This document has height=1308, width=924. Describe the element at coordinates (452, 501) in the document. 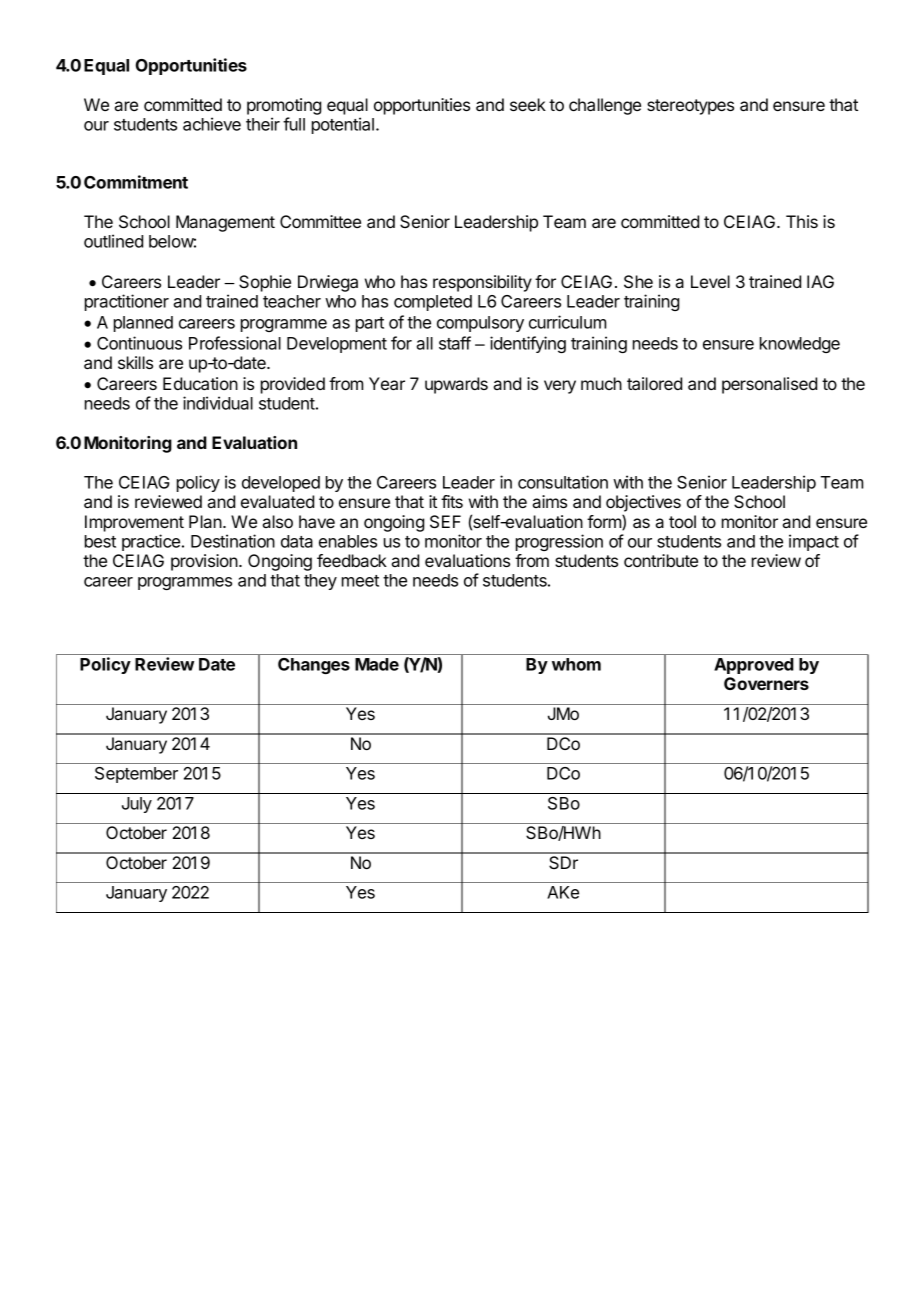

I see `fits` at that location.
